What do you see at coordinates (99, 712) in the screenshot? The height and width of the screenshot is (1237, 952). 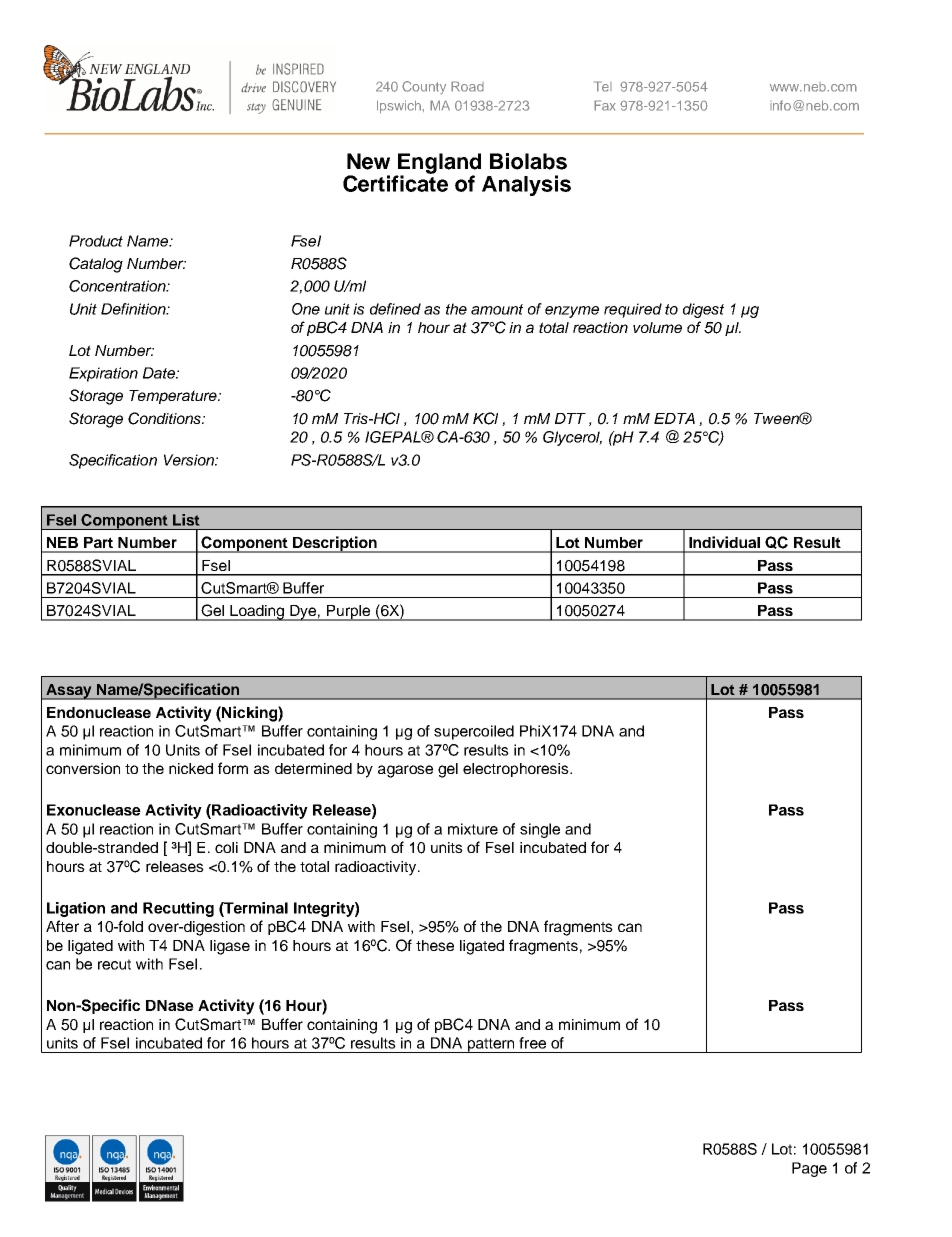 I see `Endonuclease` at bounding box center [99, 712].
